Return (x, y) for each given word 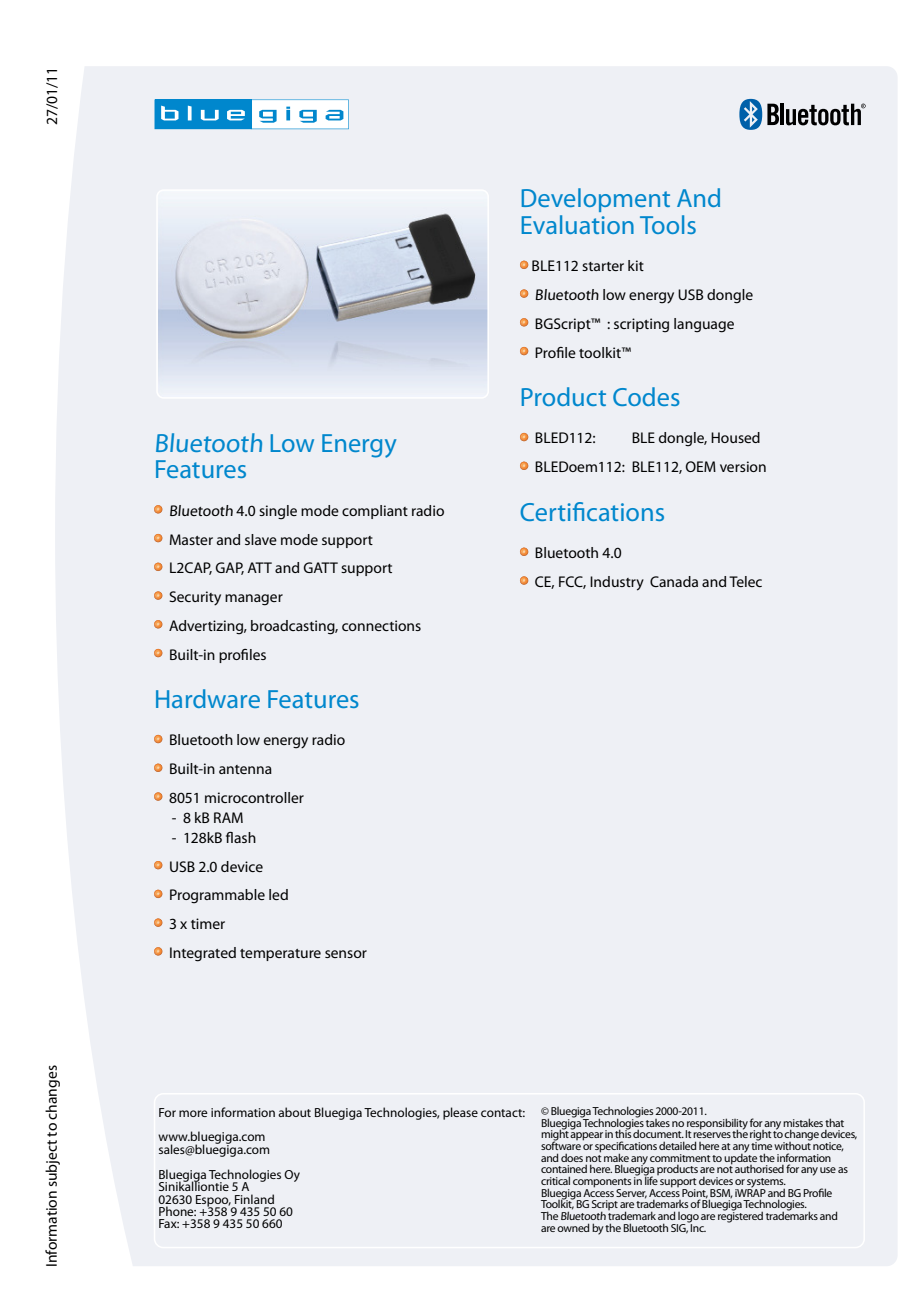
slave (261, 539)
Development (595, 200)
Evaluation (577, 224)
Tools (668, 224)
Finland (254, 1199)
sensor (346, 954)
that (834, 1122)
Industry (617, 583)
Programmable (217, 896)
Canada (674, 581)
